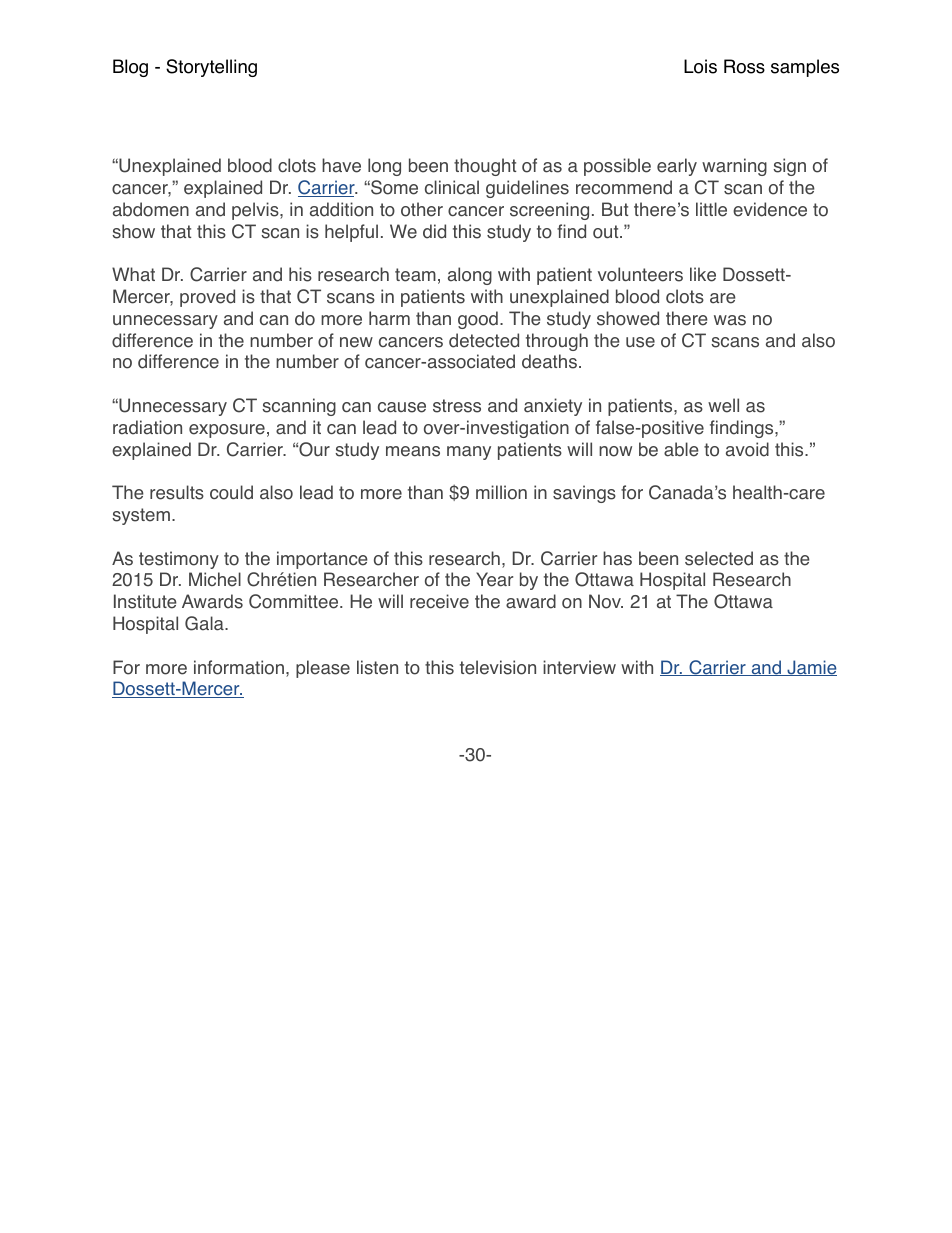 The height and width of the image is (1233, 952). Describe the element at coordinates (501, 492) in the image. I see `million` at that location.
